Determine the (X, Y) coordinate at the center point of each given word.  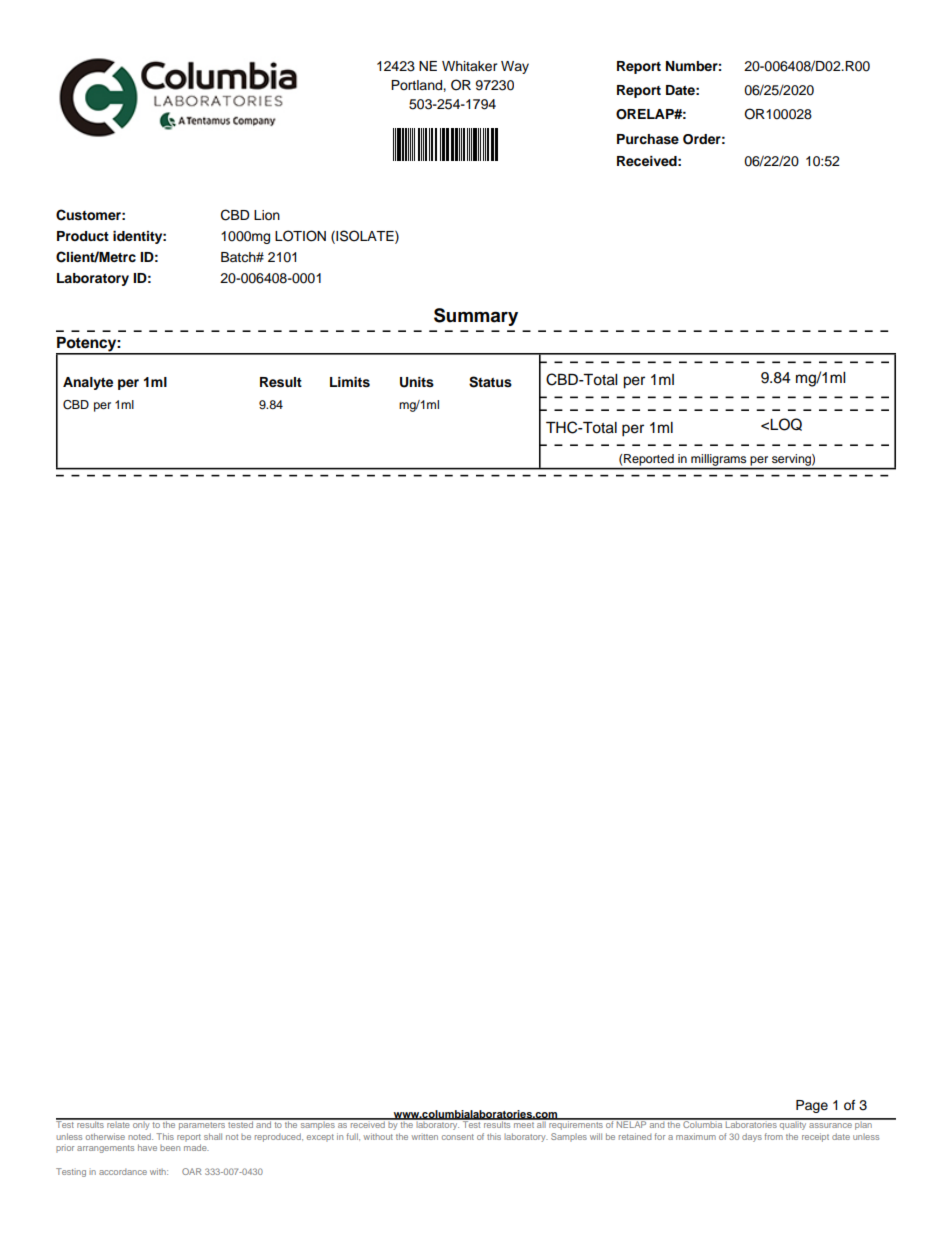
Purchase (648, 139)
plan (863, 1124)
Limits (350, 382)
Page (812, 1106)
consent (458, 1137)
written (424, 1137)
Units (417, 382)
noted (140, 1136)
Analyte (88, 383)
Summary (476, 317)
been (170, 1148)
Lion (267, 215)
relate (118, 1123)
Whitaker (470, 66)
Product (83, 236)
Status (490, 382)
